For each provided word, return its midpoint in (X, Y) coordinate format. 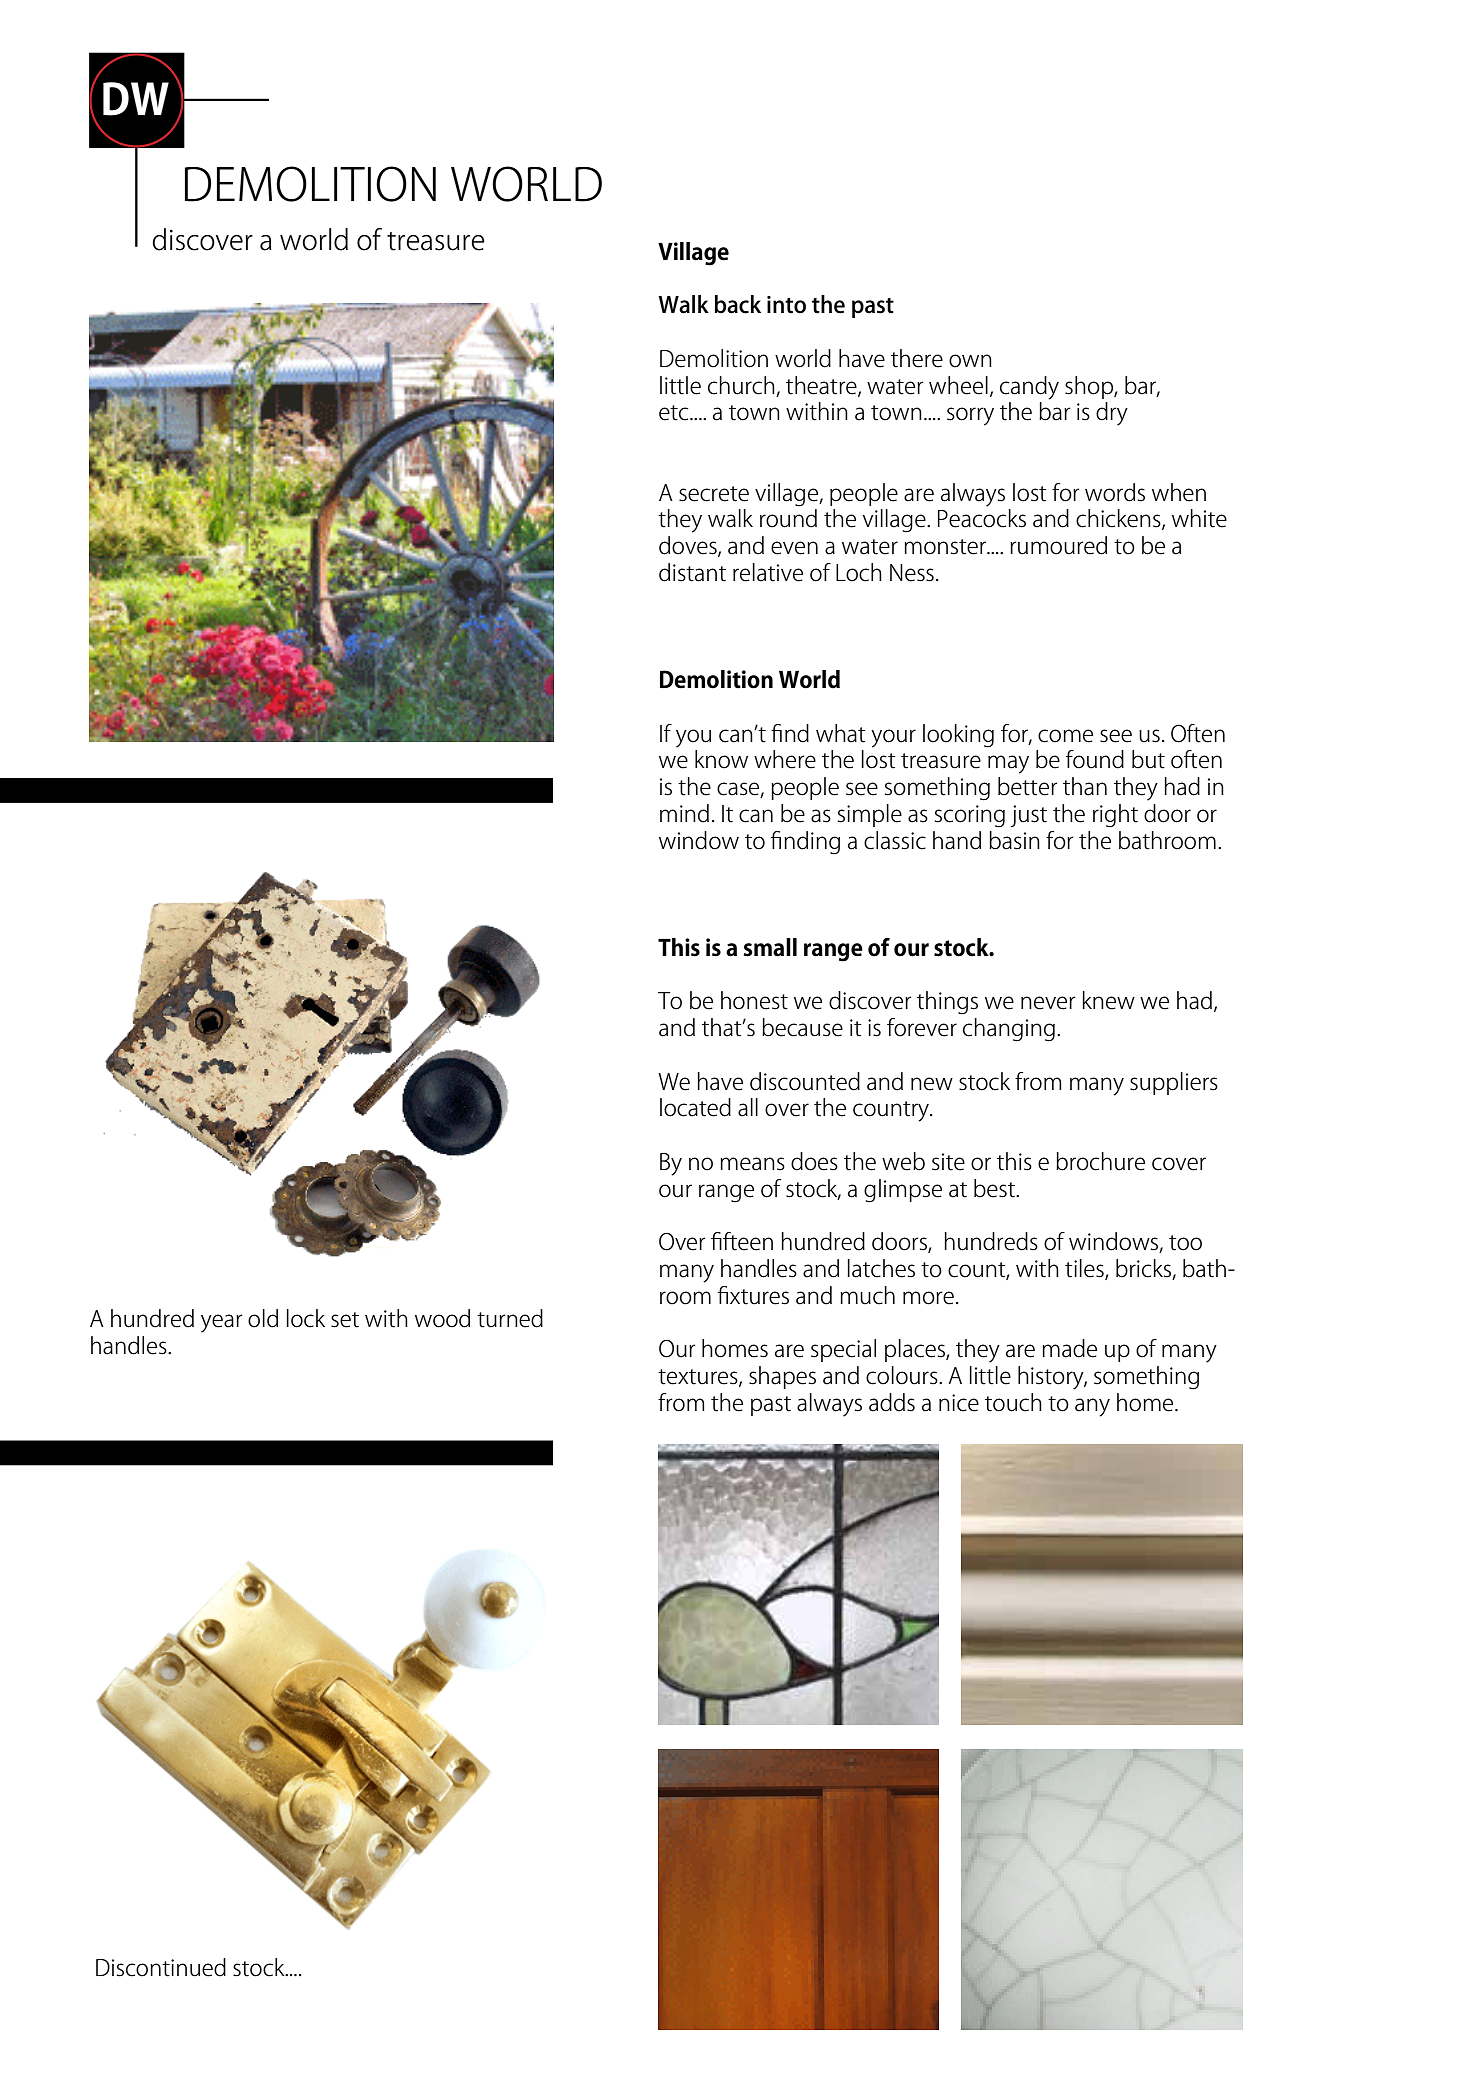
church (741, 385)
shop (1090, 387)
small (770, 947)
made (1069, 1348)
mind (684, 813)
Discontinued (161, 1967)
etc (675, 413)
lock (306, 1318)
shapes (782, 1377)
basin (1014, 840)
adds (892, 1402)
